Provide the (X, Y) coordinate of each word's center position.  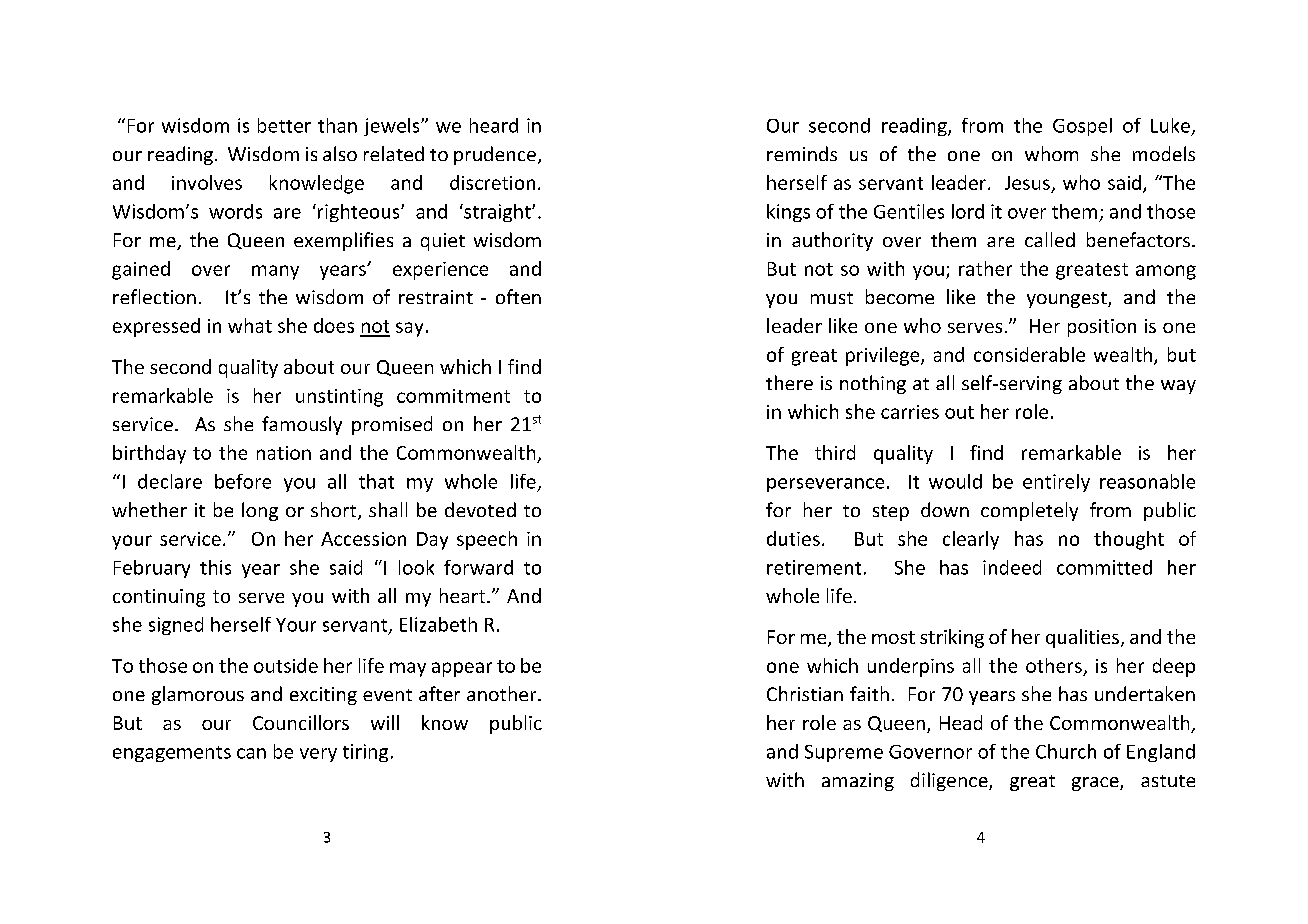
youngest (1068, 300)
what (250, 325)
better (284, 125)
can (251, 753)
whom (1051, 153)
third (835, 452)
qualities (1082, 638)
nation (284, 453)
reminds (802, 153)
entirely (1056, 483)
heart (464, 595)
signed (176, 626)
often (518, 296)
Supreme (844, 753)
